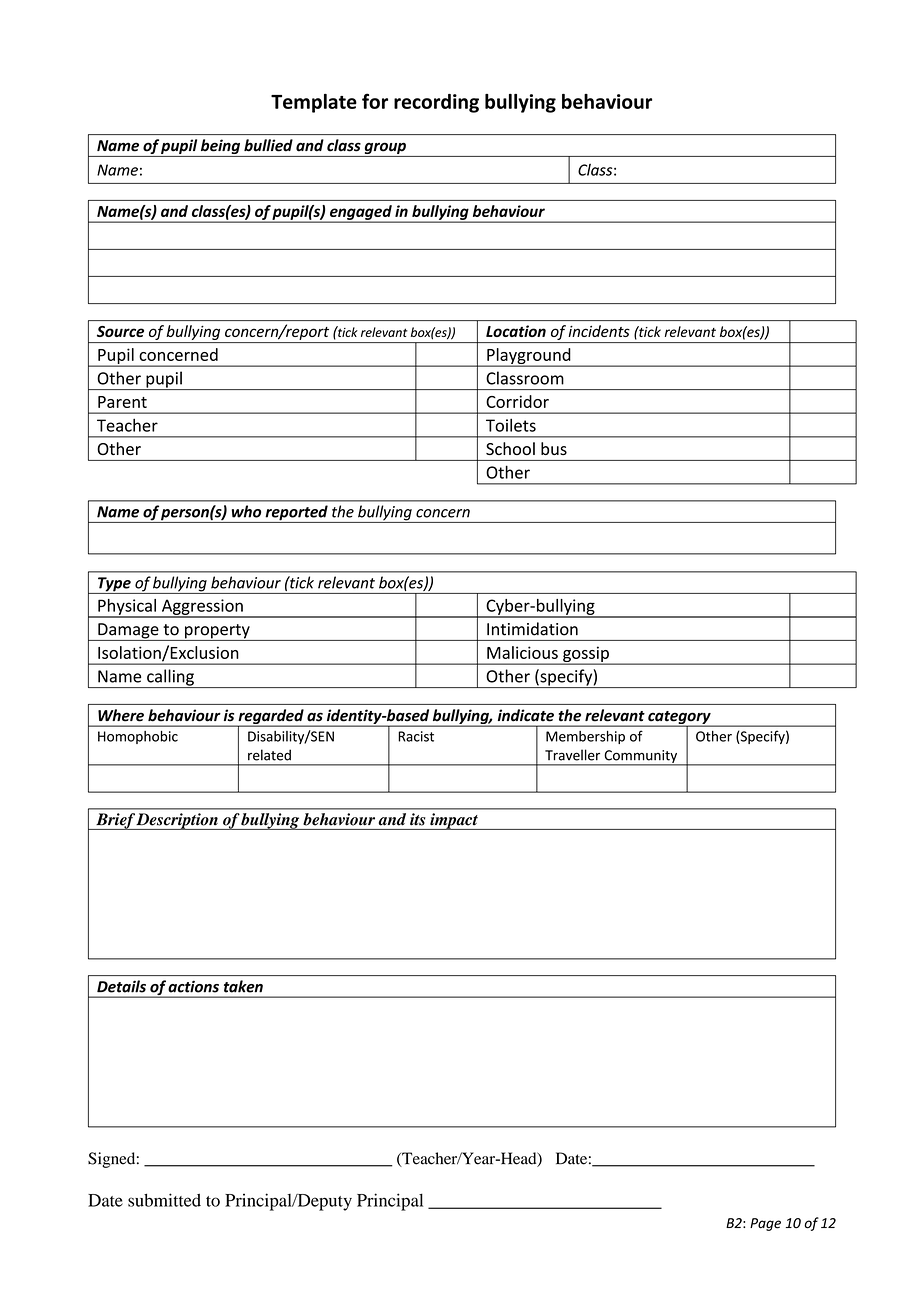  Describe the element at coordinates (641, 757) in the image. I see `Community` at that location.
